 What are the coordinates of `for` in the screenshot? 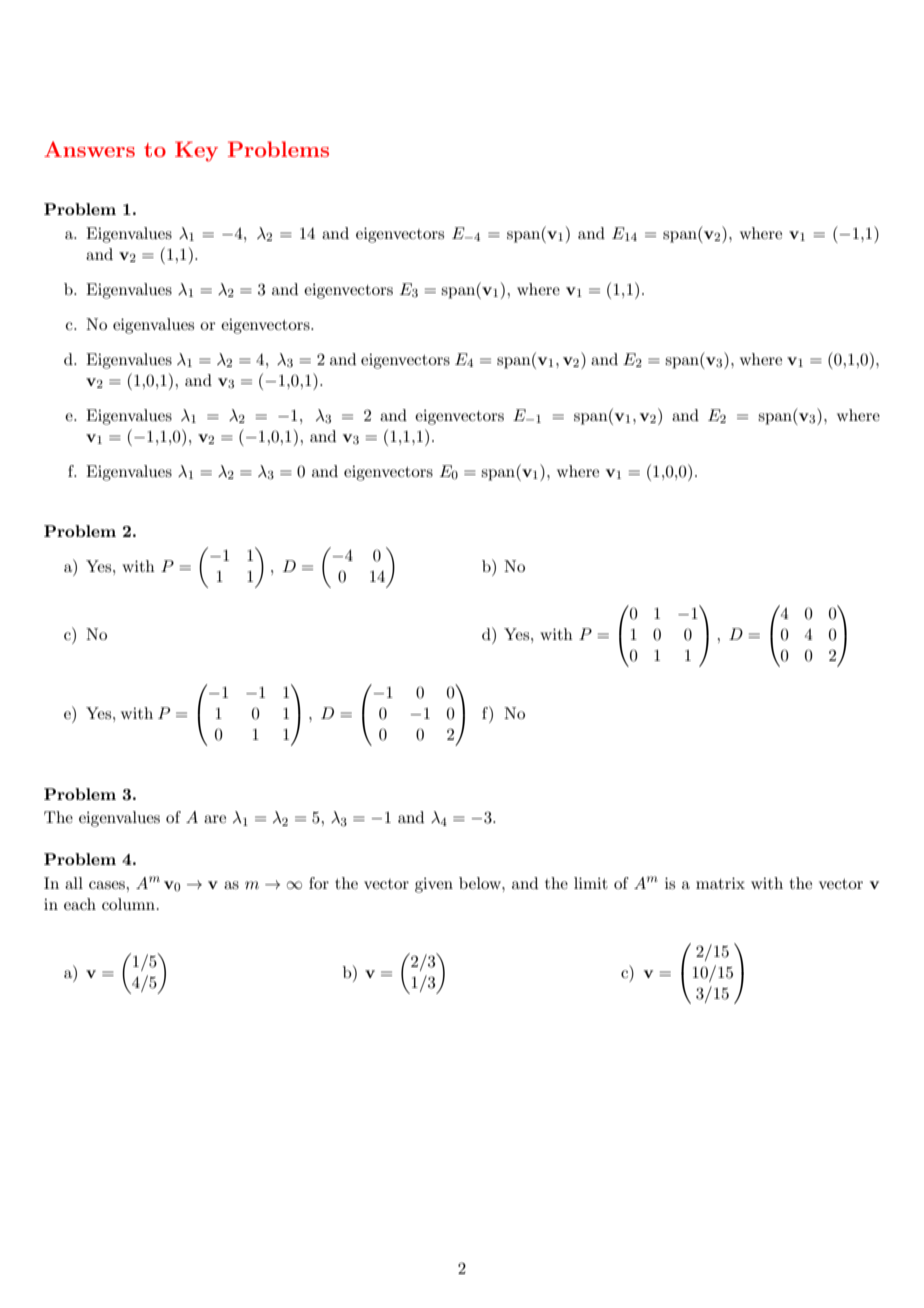 It's located at (319, 883).
